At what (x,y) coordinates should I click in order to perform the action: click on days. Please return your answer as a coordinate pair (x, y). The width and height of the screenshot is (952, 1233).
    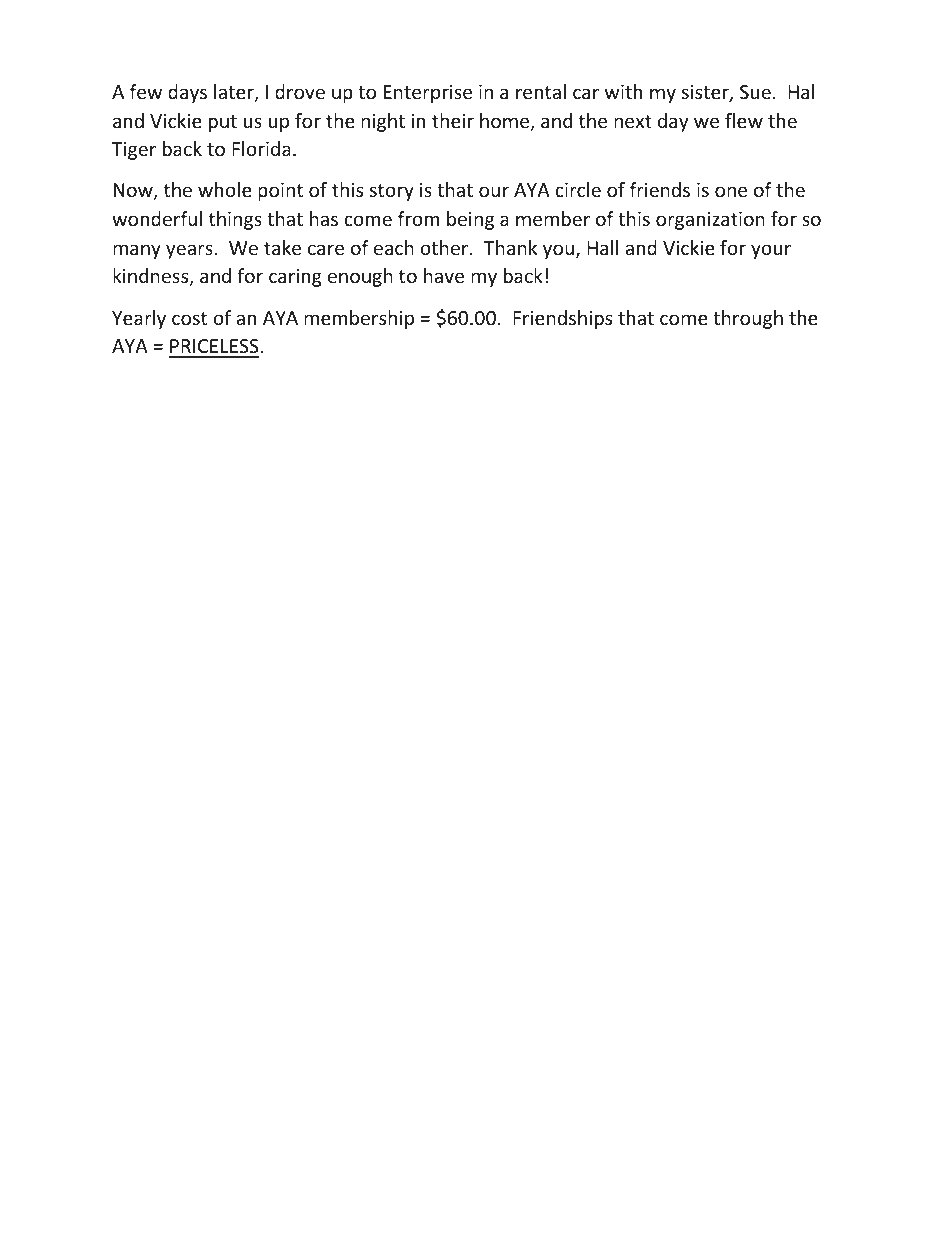
    Looking at the image, I should click on (187, 93).
